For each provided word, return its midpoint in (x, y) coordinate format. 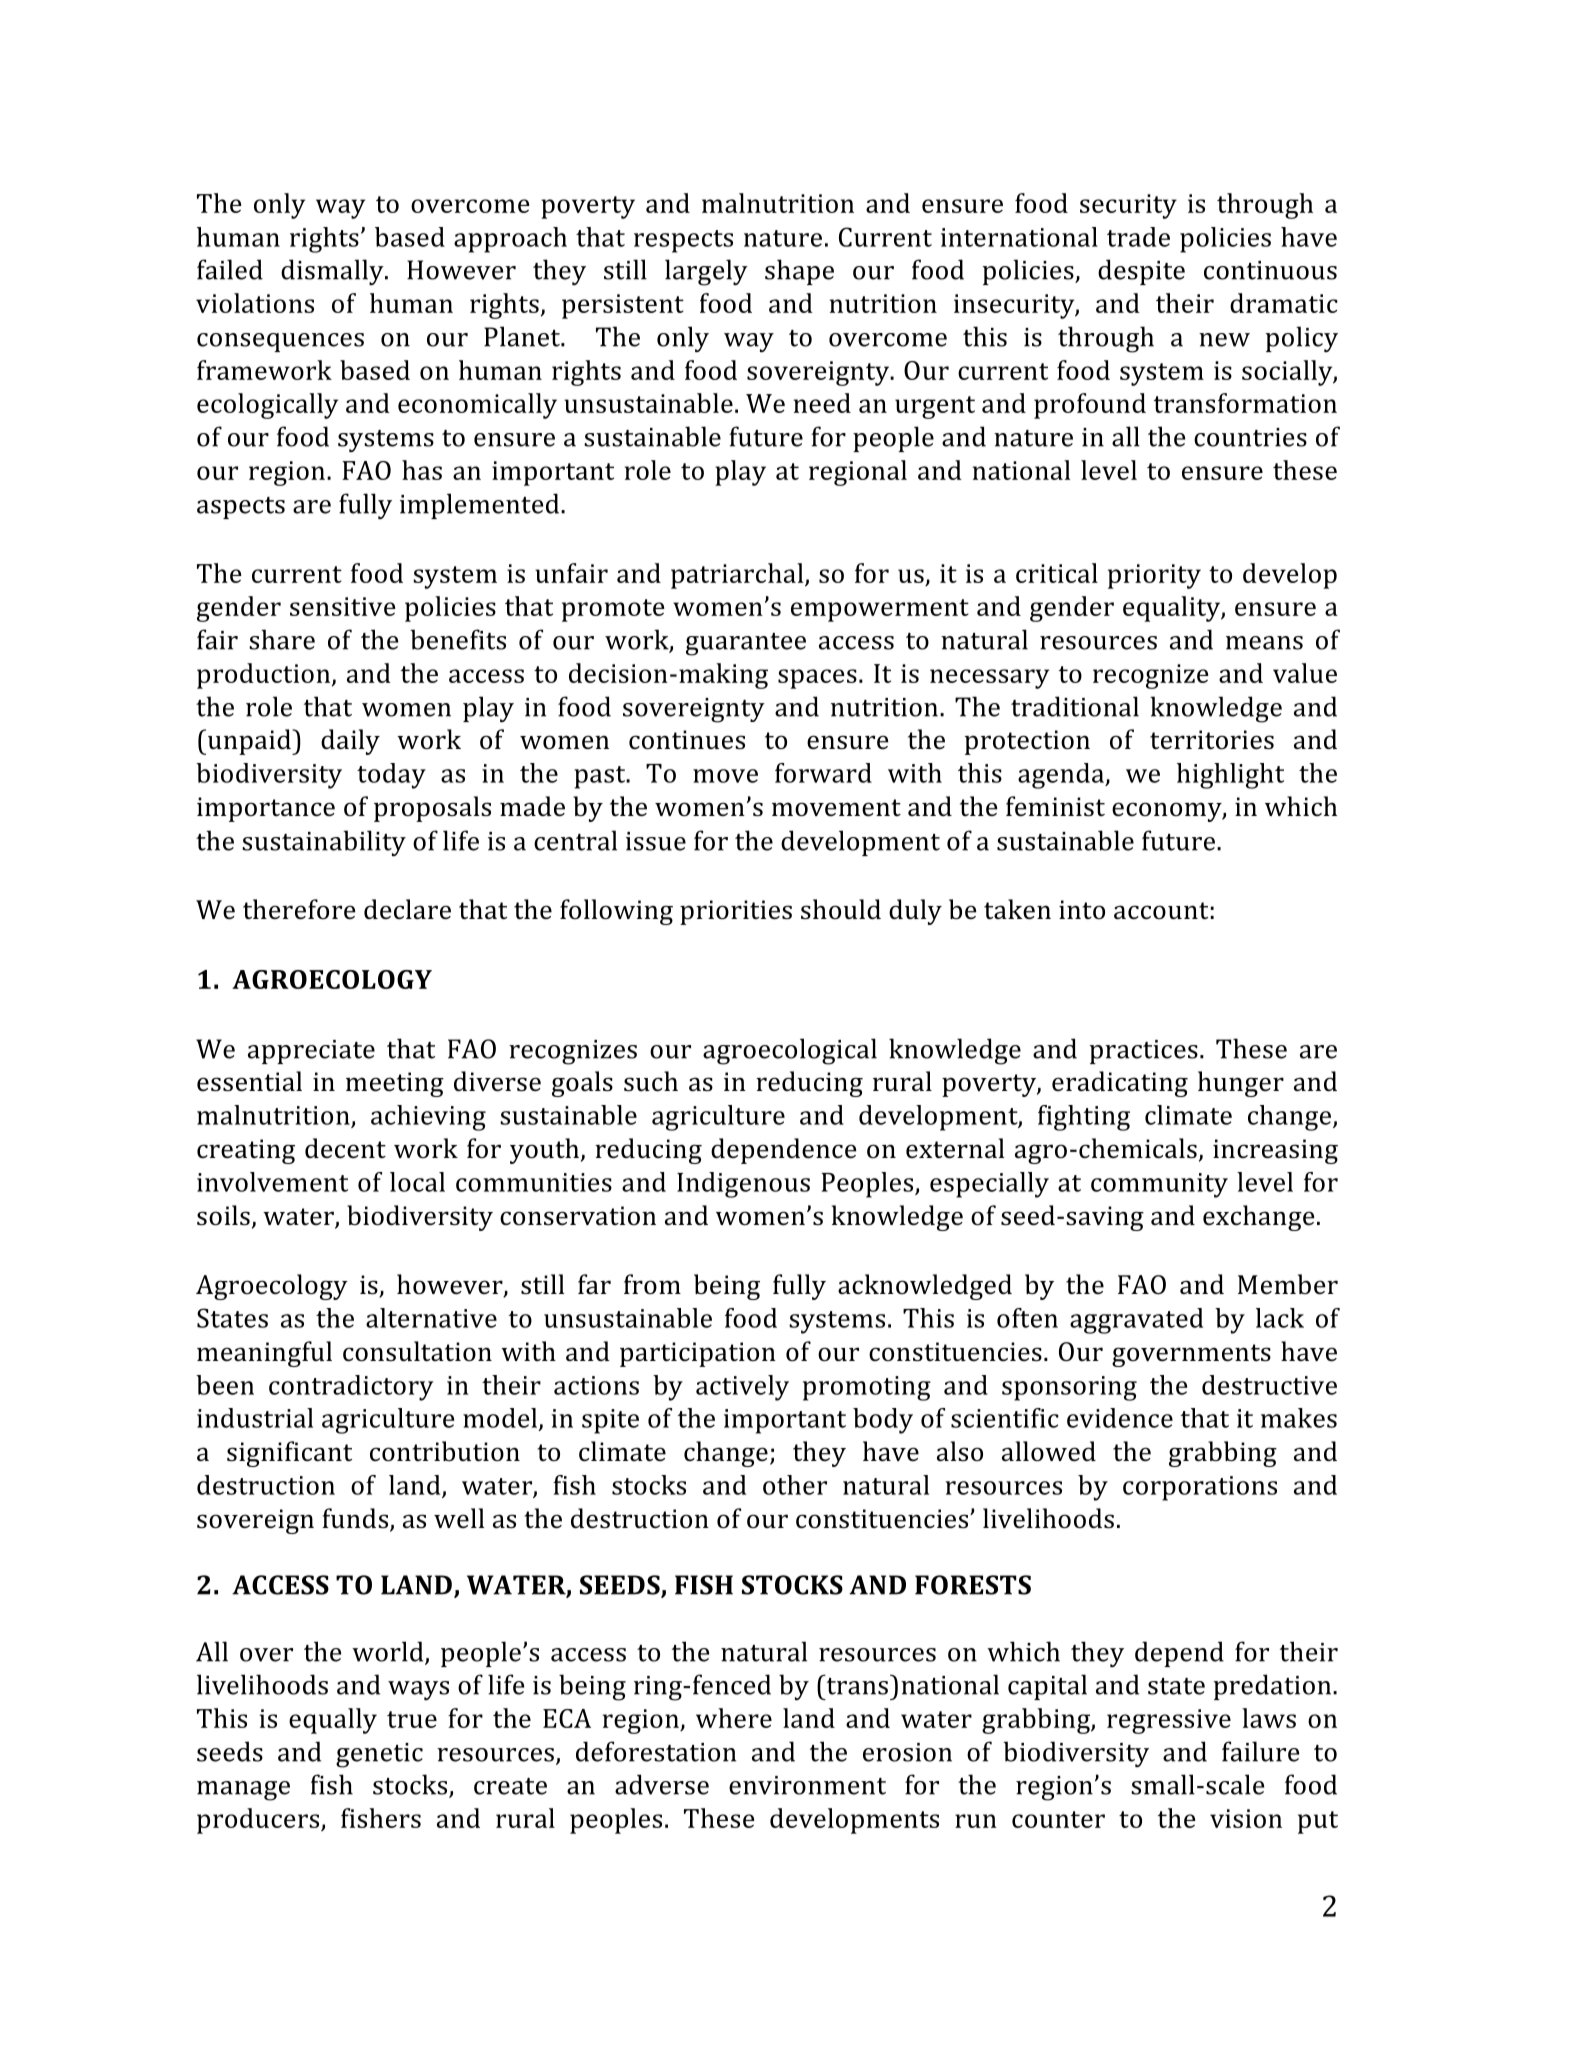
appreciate (311, 1052)
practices (1144, 1052)
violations (255, 303)
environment (807, 1785)
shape (799, 272)
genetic (379, 1755)
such (651, 1081)
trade (1138, 237)
